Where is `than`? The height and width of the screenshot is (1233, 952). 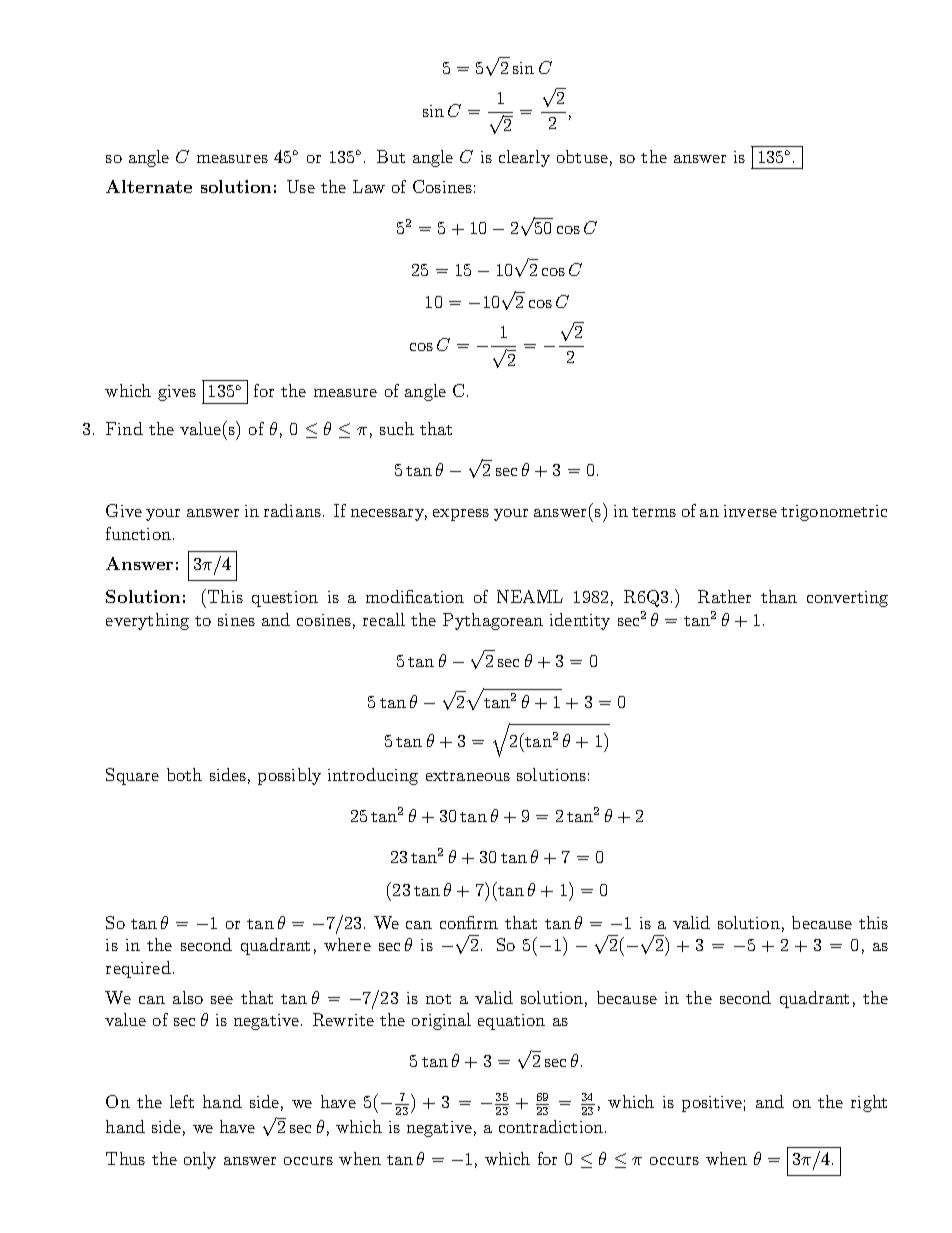
than is located at coordinates (779, 596).
